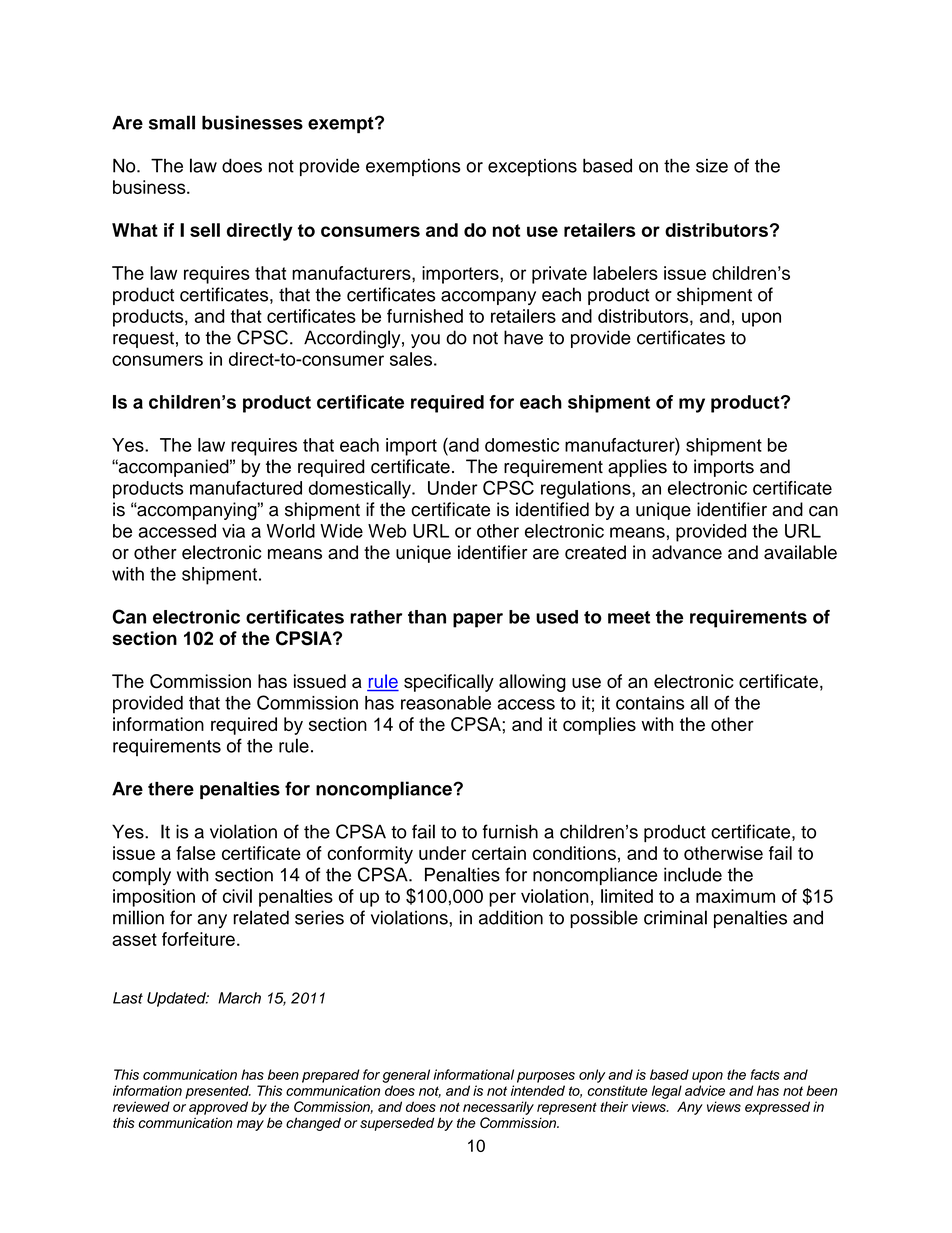  Describe the element at coordinates (552, 509) in the image. I see `identified` at that location.
